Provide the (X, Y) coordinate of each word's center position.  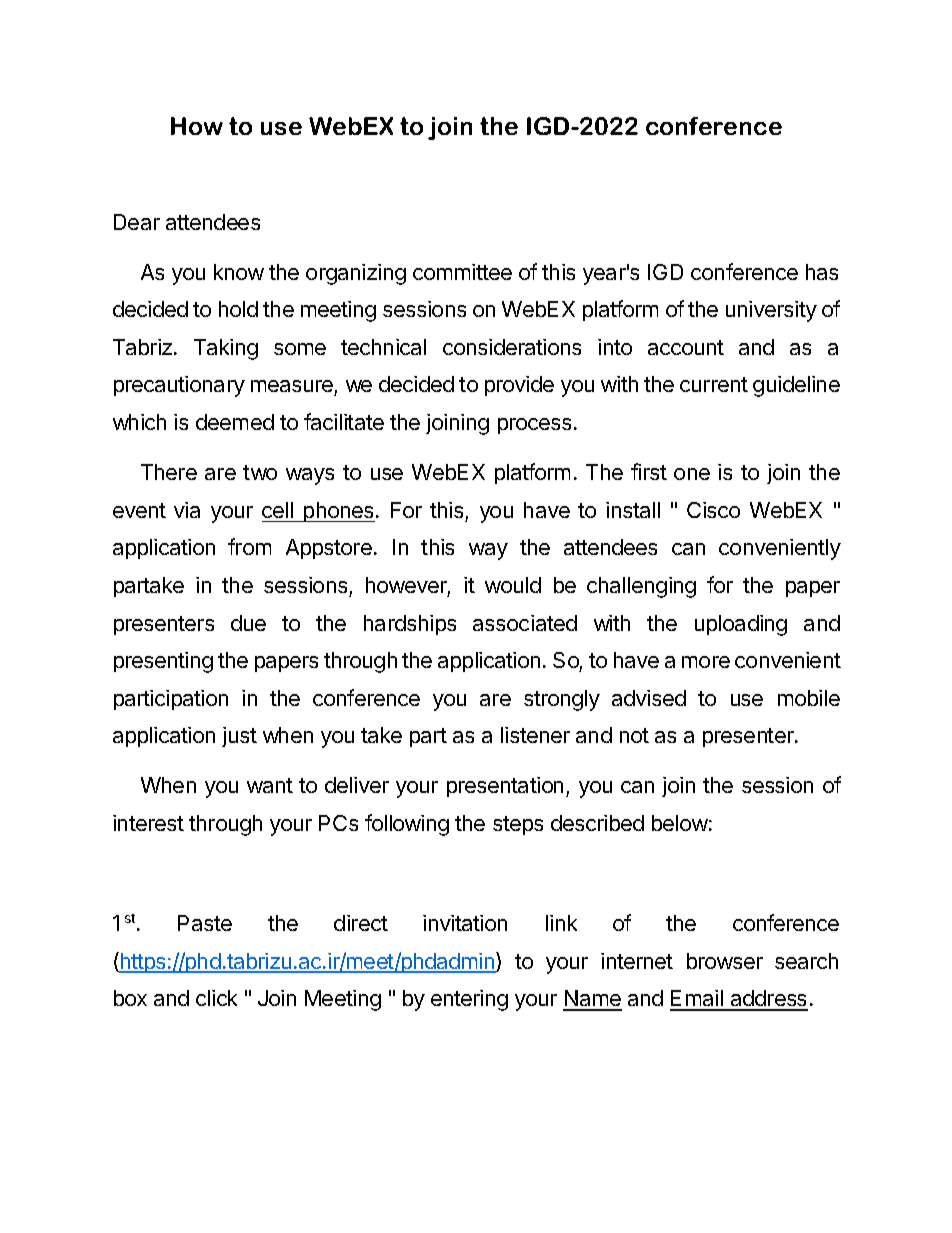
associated (525, 623)
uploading (741, 625)
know (239, 272)
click (216, 998)
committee (462, 272)
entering (469, 1000)
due (248, 623)
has (822, 272)
